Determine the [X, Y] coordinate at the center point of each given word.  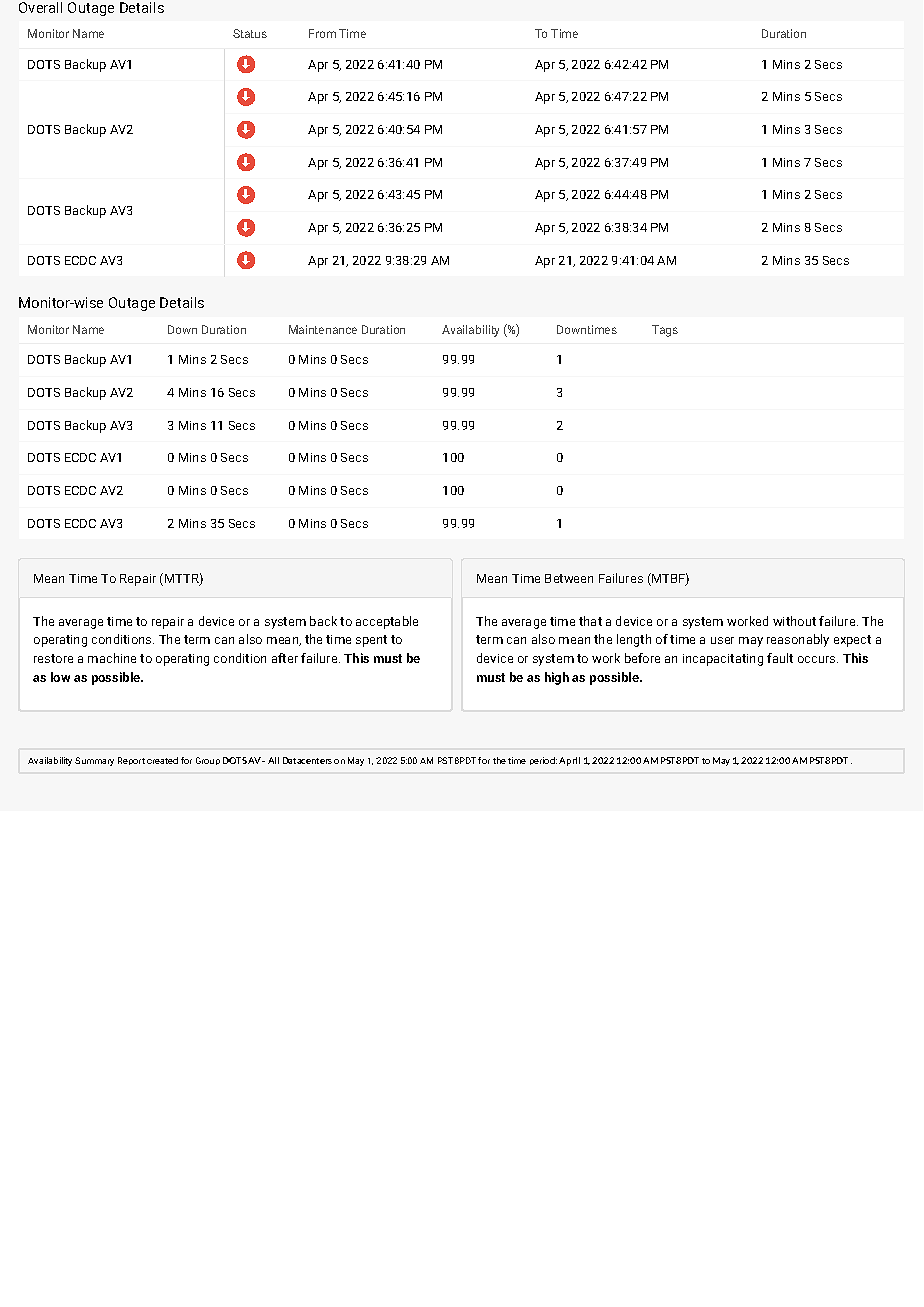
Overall [40, 7]
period [543, 761]
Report [131, 761]
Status [250, 33]
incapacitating [723, 660]
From [322, 33]
